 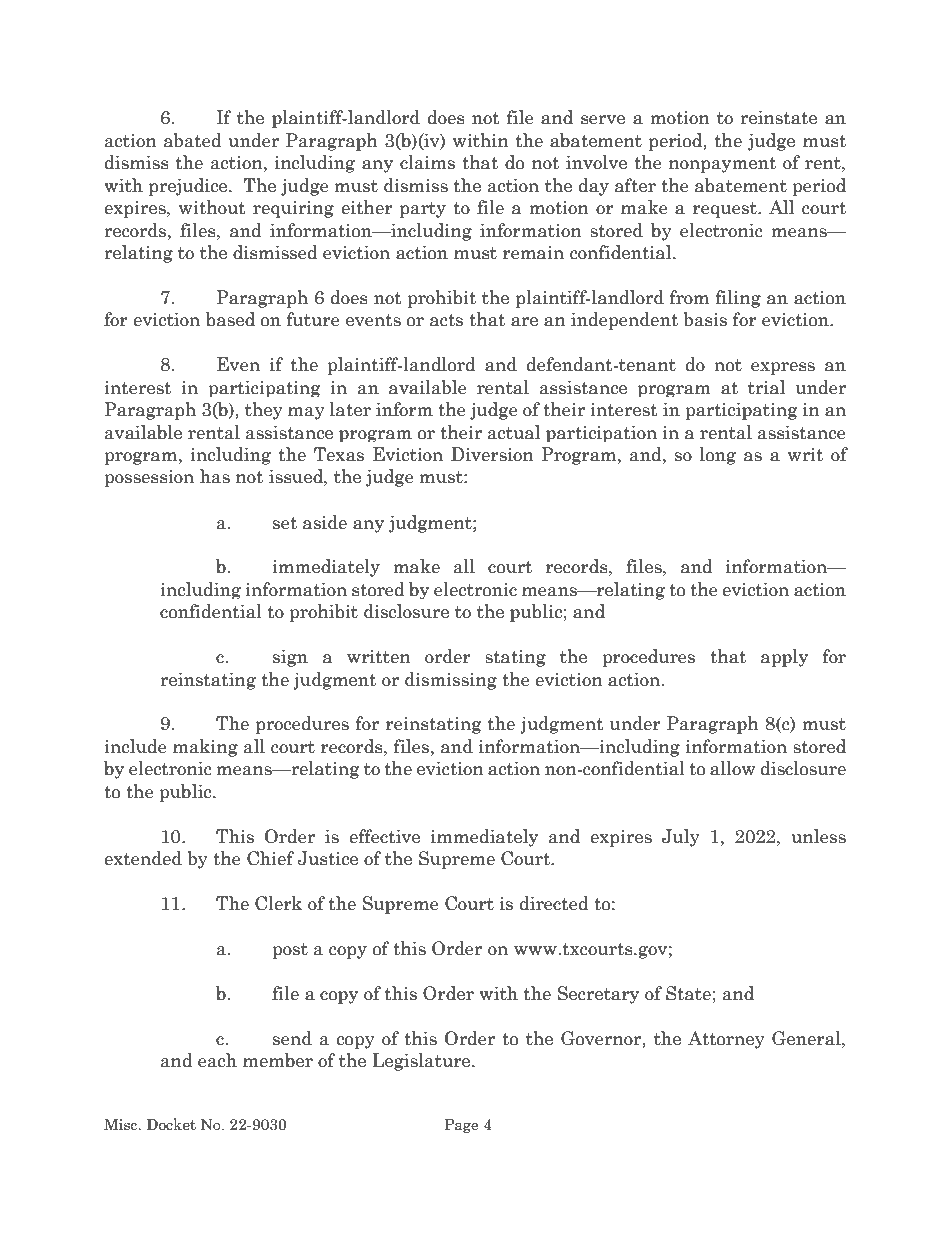 What do you see at coordinates (726, 1040) in the image?
I see `Attorney` at bounding box center [726, 1040].
